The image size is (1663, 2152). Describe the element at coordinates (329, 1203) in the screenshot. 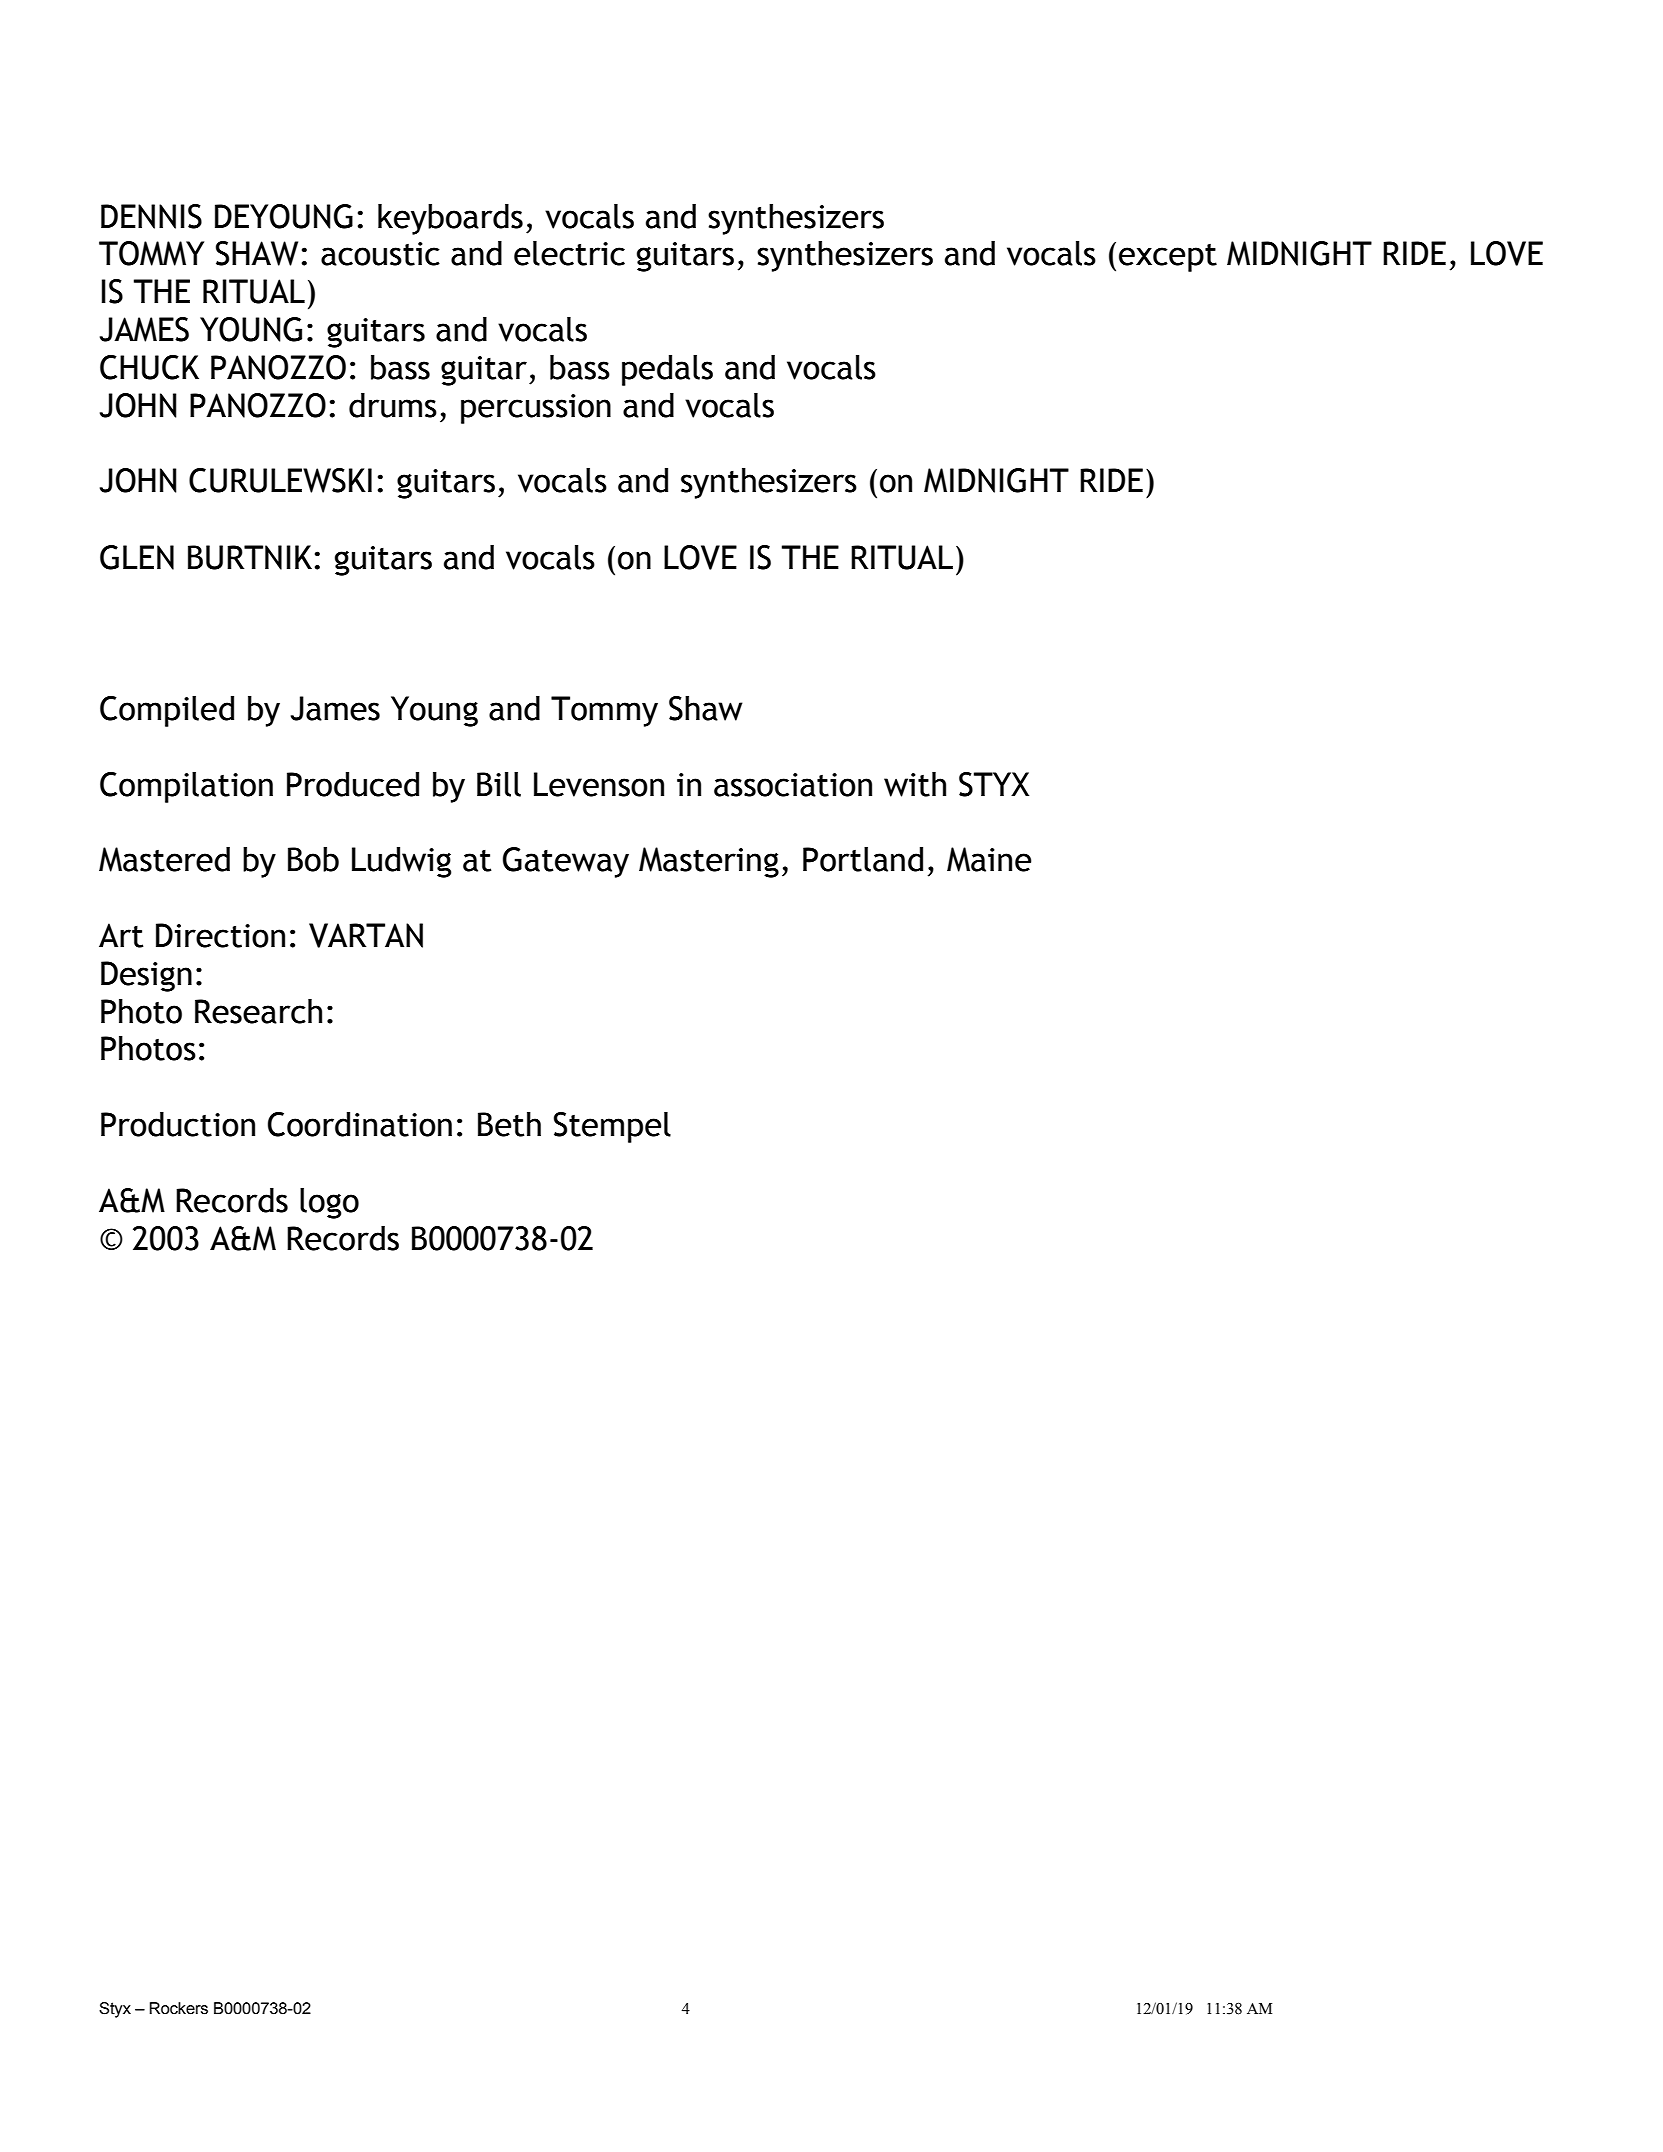

I see `logo` at that location.
